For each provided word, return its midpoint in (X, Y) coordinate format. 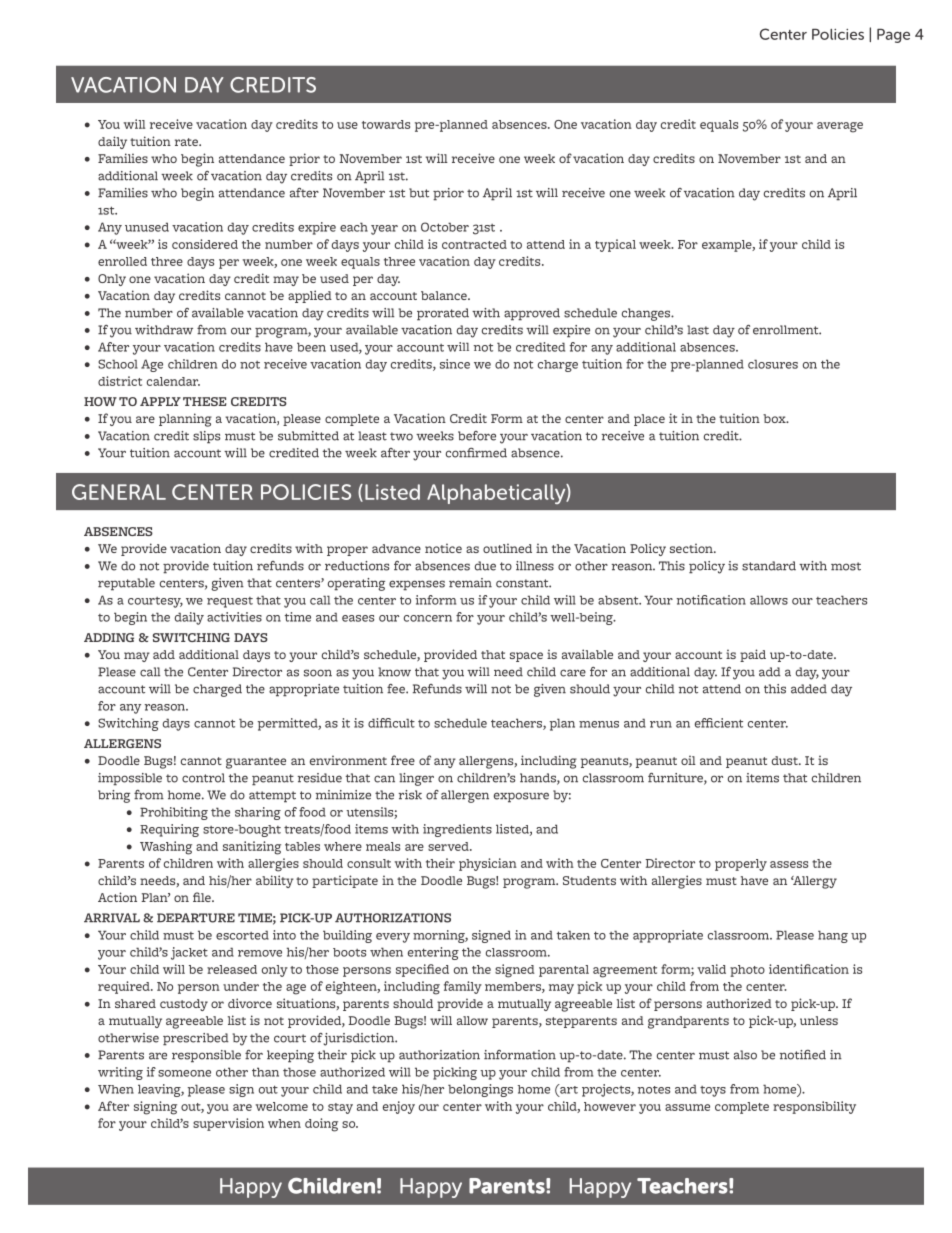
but (419, 193)
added (809, 689)
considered (205, 244)
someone (184, 1073)
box (775, 418)
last (698, 330)
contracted (474, 244)
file (203, 897)
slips (206, 437)
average (840, 127)
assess (789, 864)
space (526, 657)
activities (234, 617)
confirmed (476, 453)
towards (386, 124)
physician (488, 864)
